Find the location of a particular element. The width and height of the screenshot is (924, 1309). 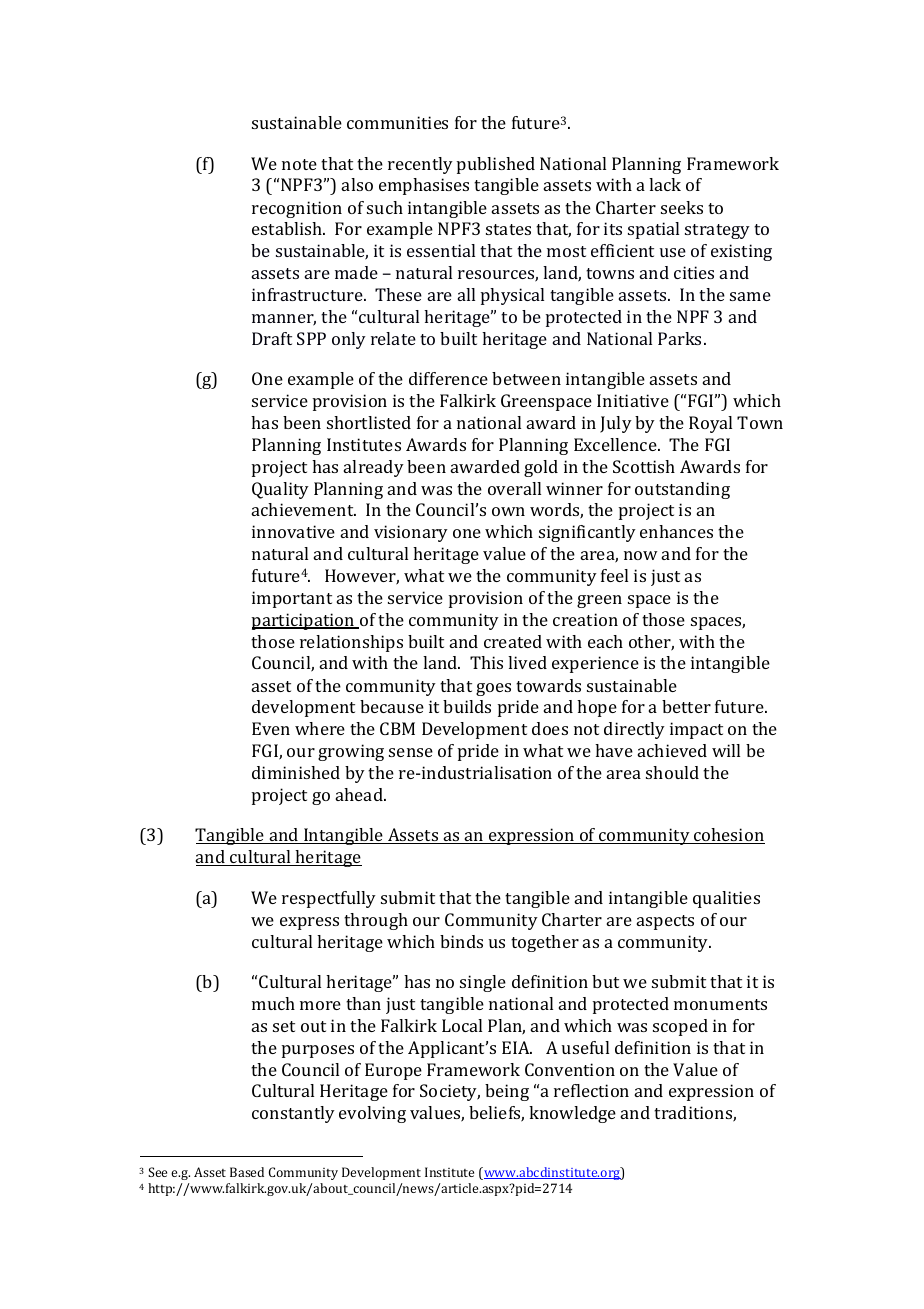

Society is located at coordinates (450, 1092).
